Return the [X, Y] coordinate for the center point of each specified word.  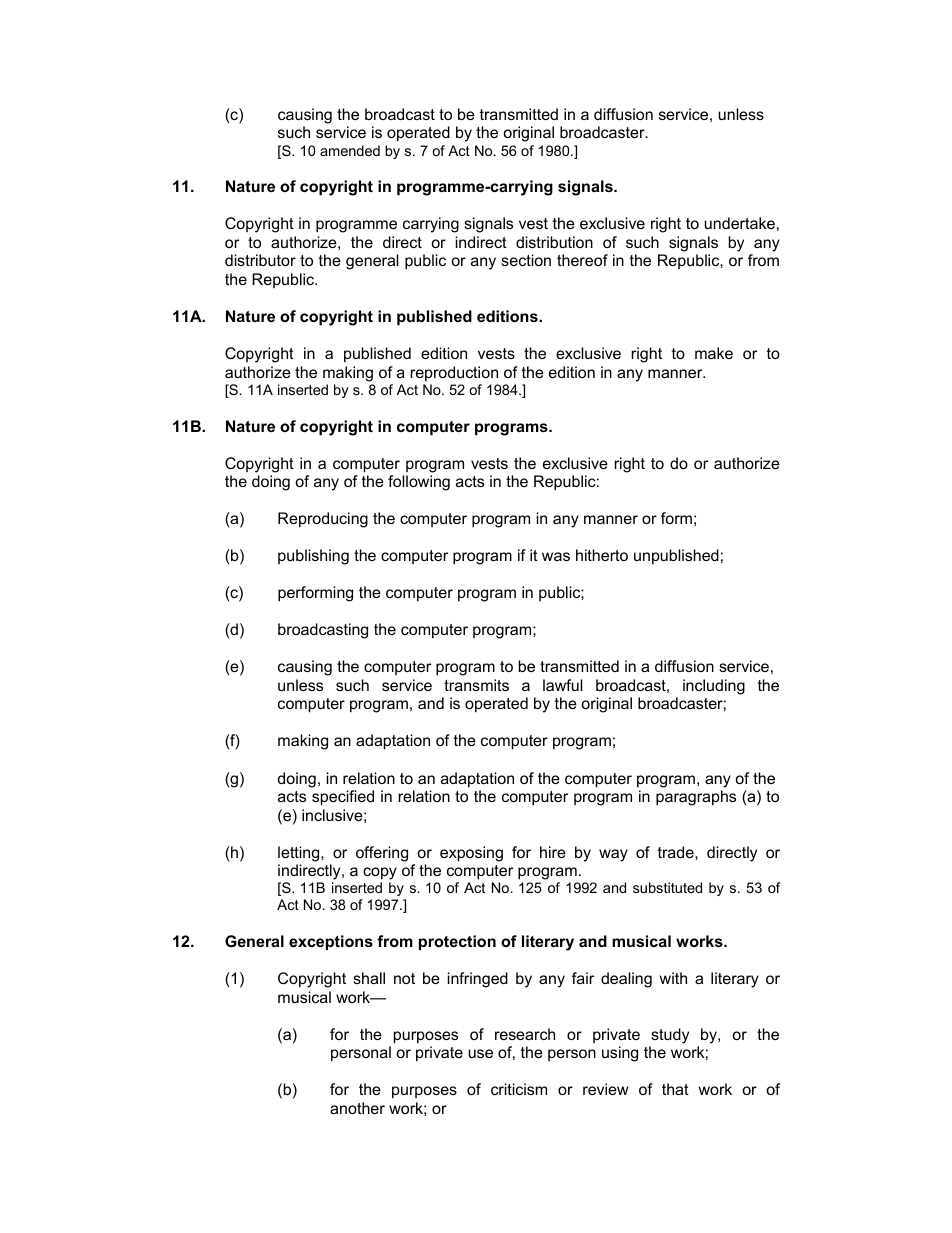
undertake [739, 223]
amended [350, 150]
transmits [476, 685]
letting [300, 854]
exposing [471, 854]
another [357, 1108]
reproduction [454, 373]
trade [677, 852]
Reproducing [323, 520]
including [714, 687]
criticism [519, 1089]
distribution [554, 242]
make [714, 353]
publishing [313, 557]
